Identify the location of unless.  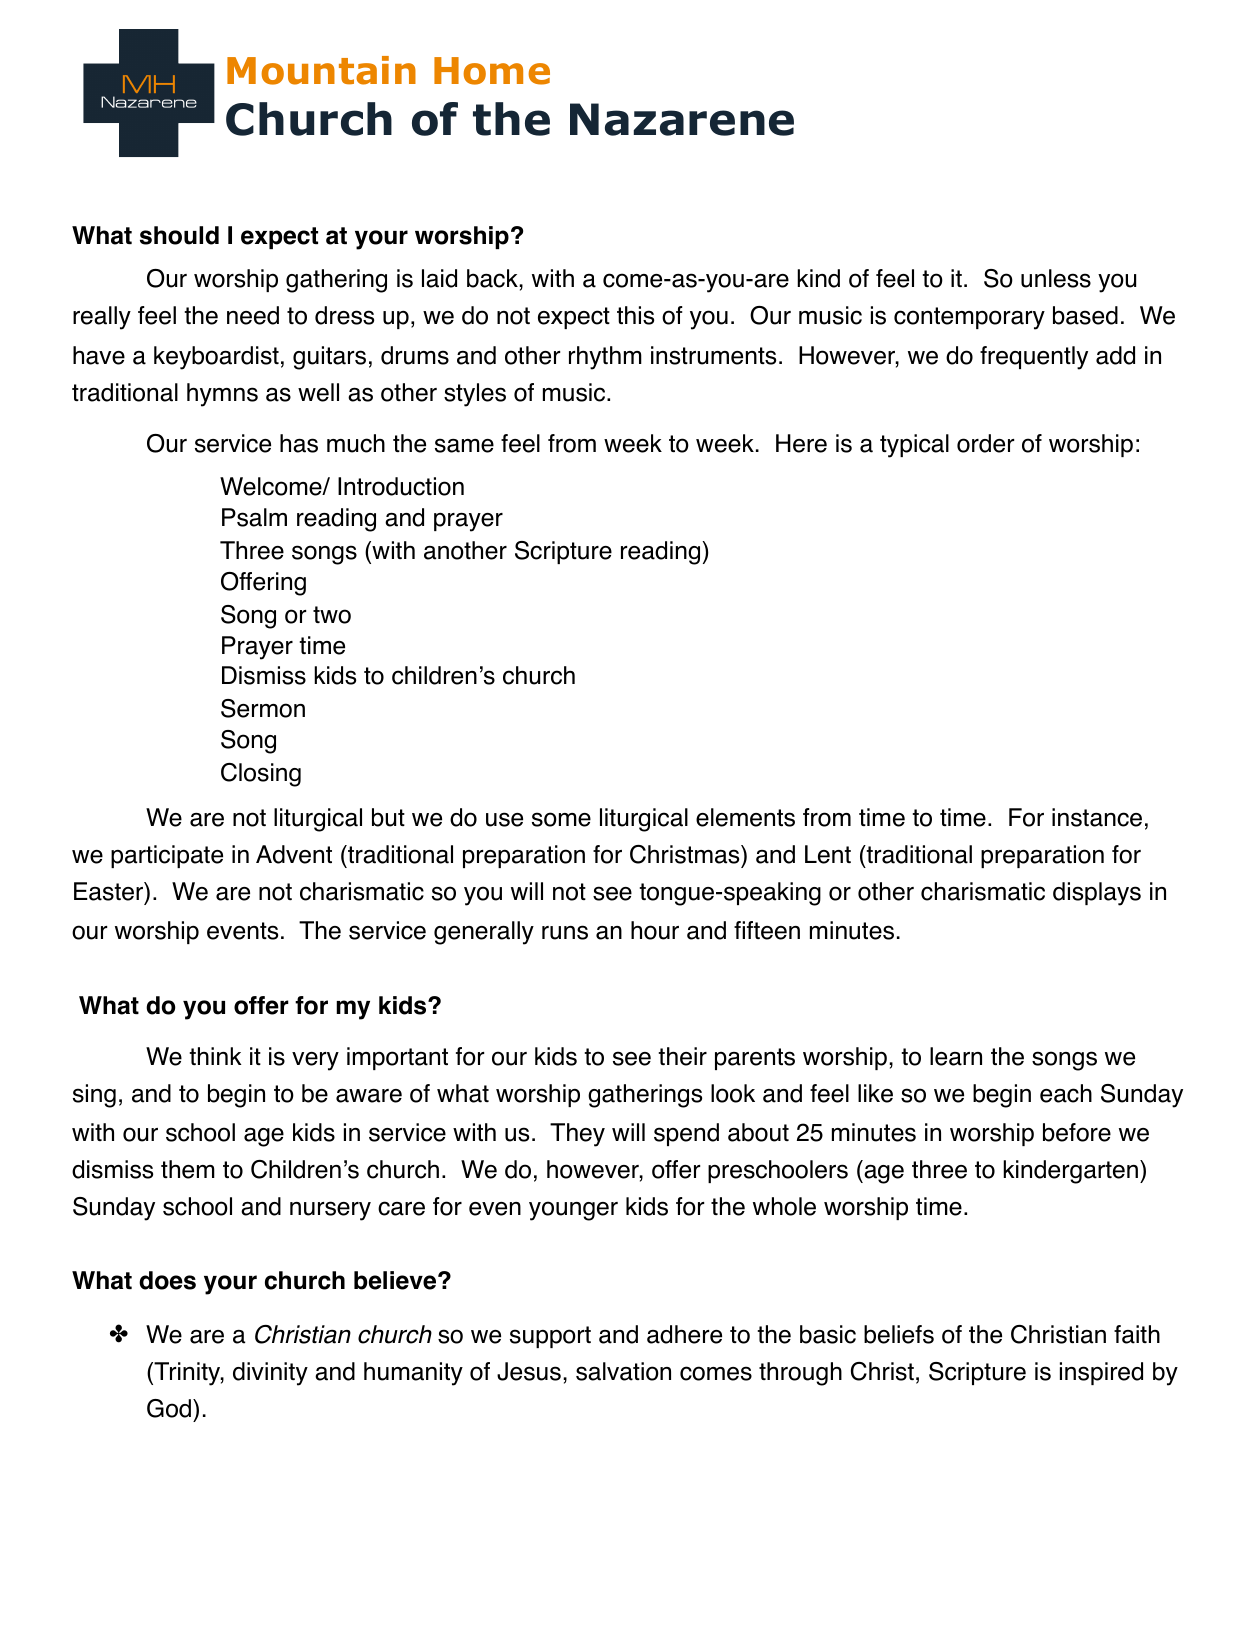
(1056, 278).
